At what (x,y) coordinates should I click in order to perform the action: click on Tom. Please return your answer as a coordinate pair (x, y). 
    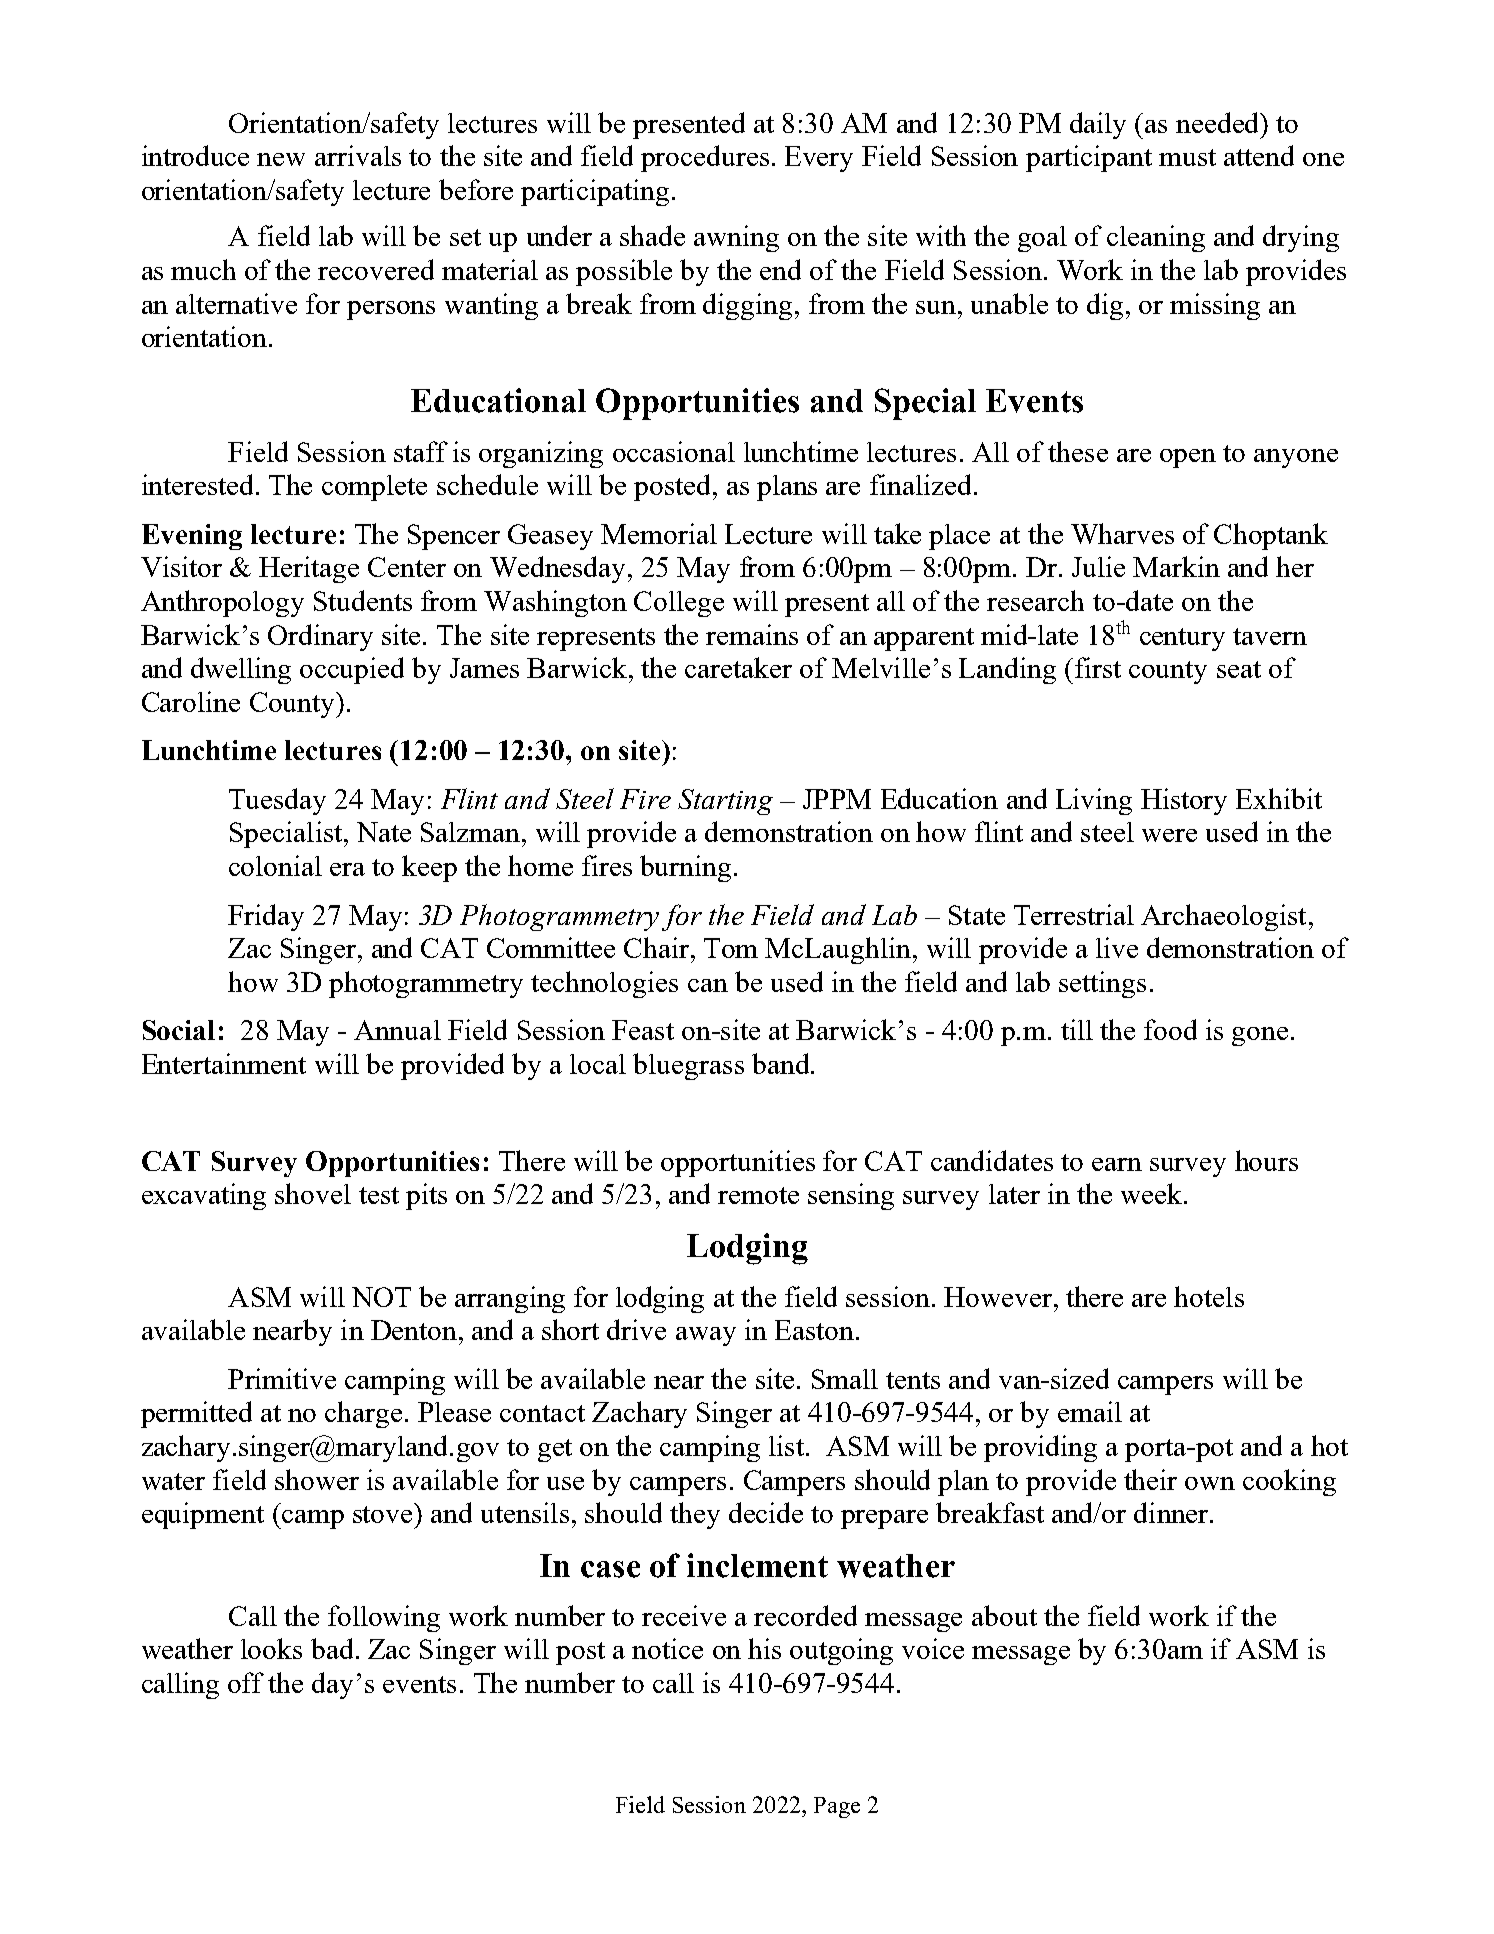
    Looking at the image, I should click on (731, 948).
